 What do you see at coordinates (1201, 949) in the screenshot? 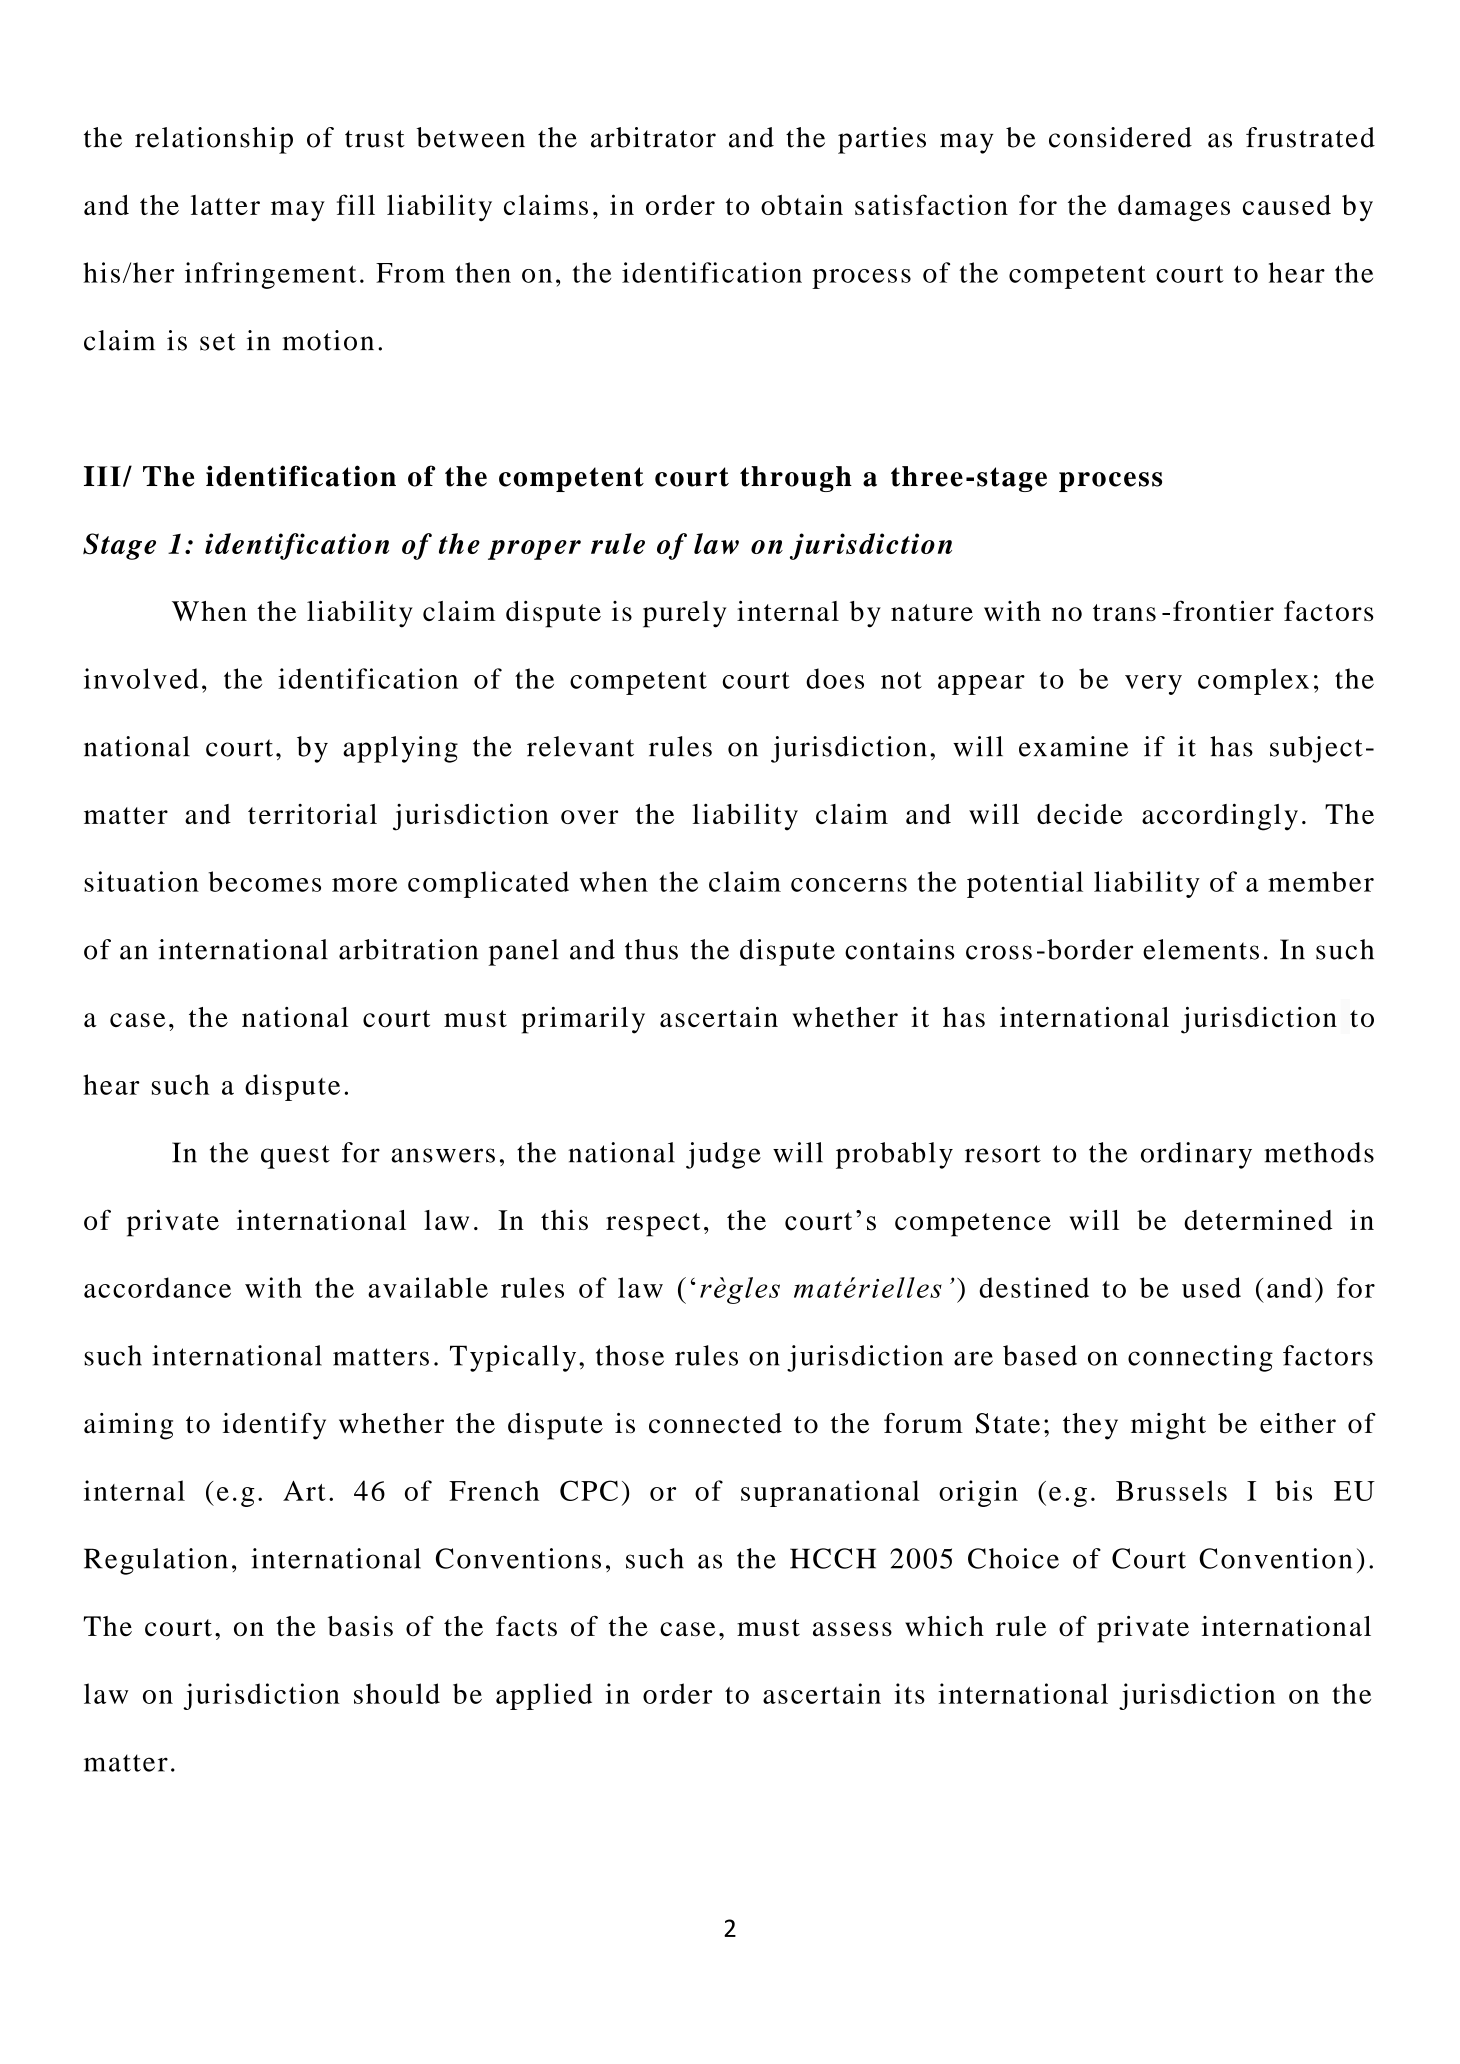
I see `elements` at bounding box center [1201, 949].
